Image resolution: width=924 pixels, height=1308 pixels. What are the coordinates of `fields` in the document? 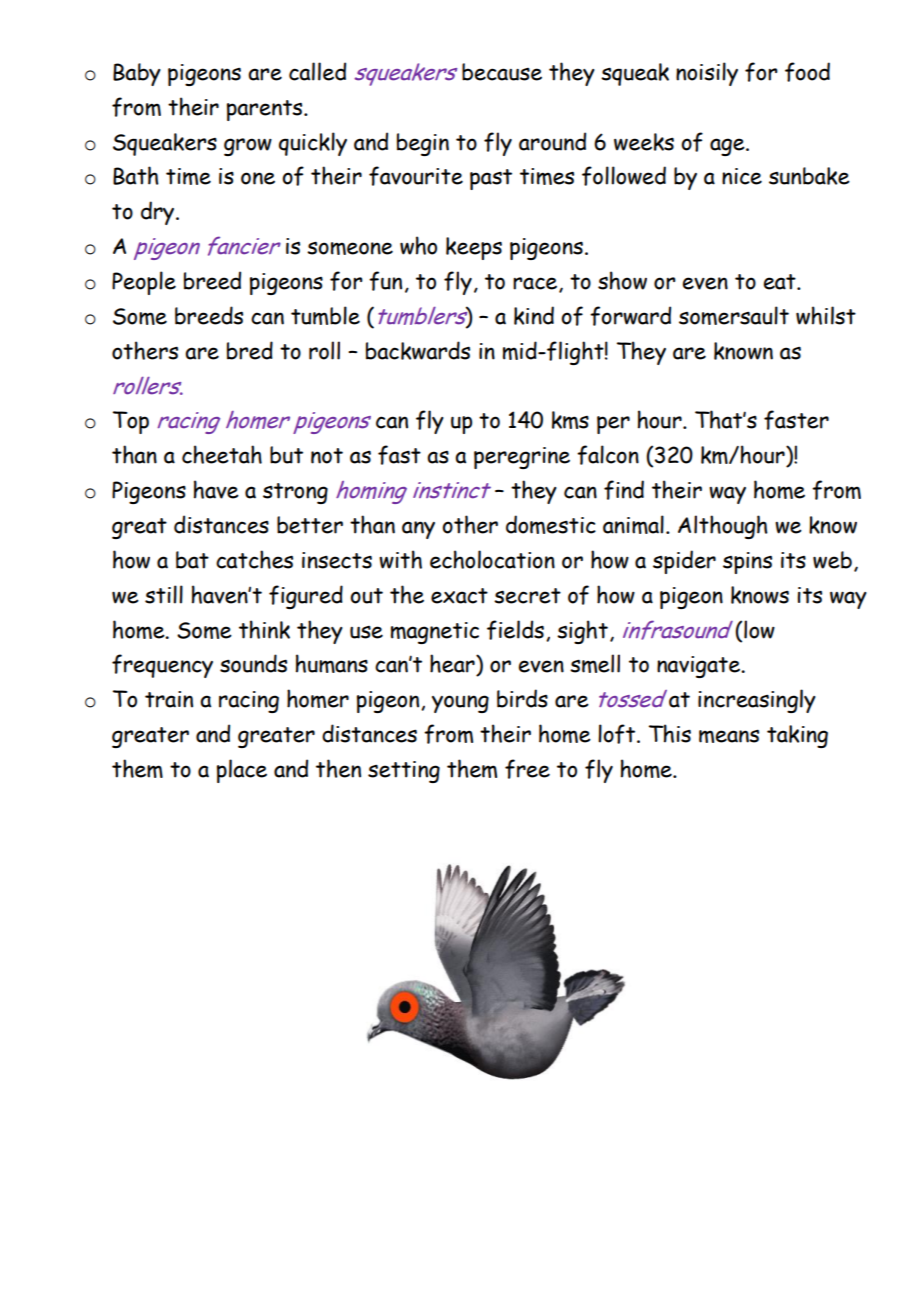 It's located at (515, 630).
